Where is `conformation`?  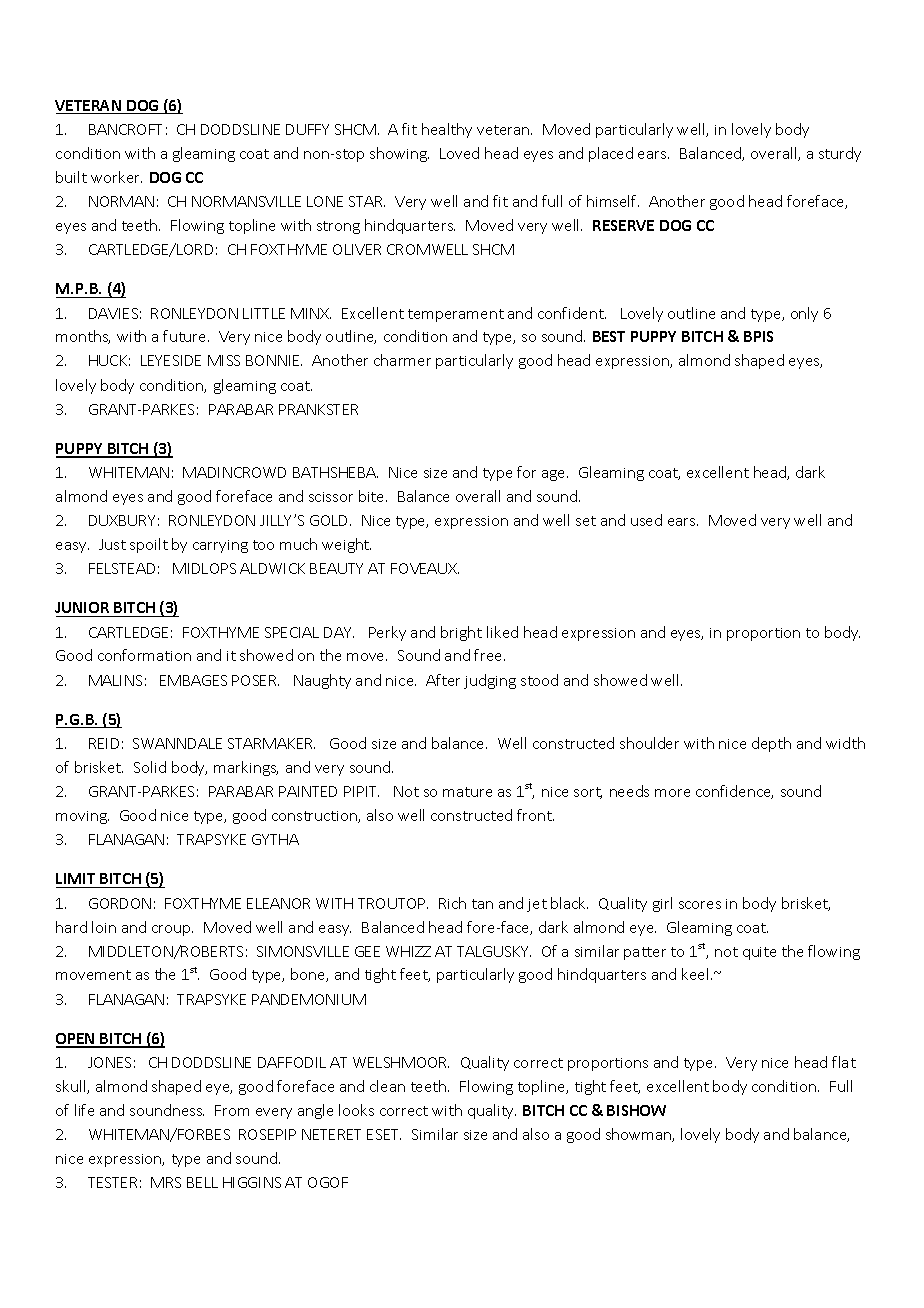 conformation is located at coordinates (144, 655).
